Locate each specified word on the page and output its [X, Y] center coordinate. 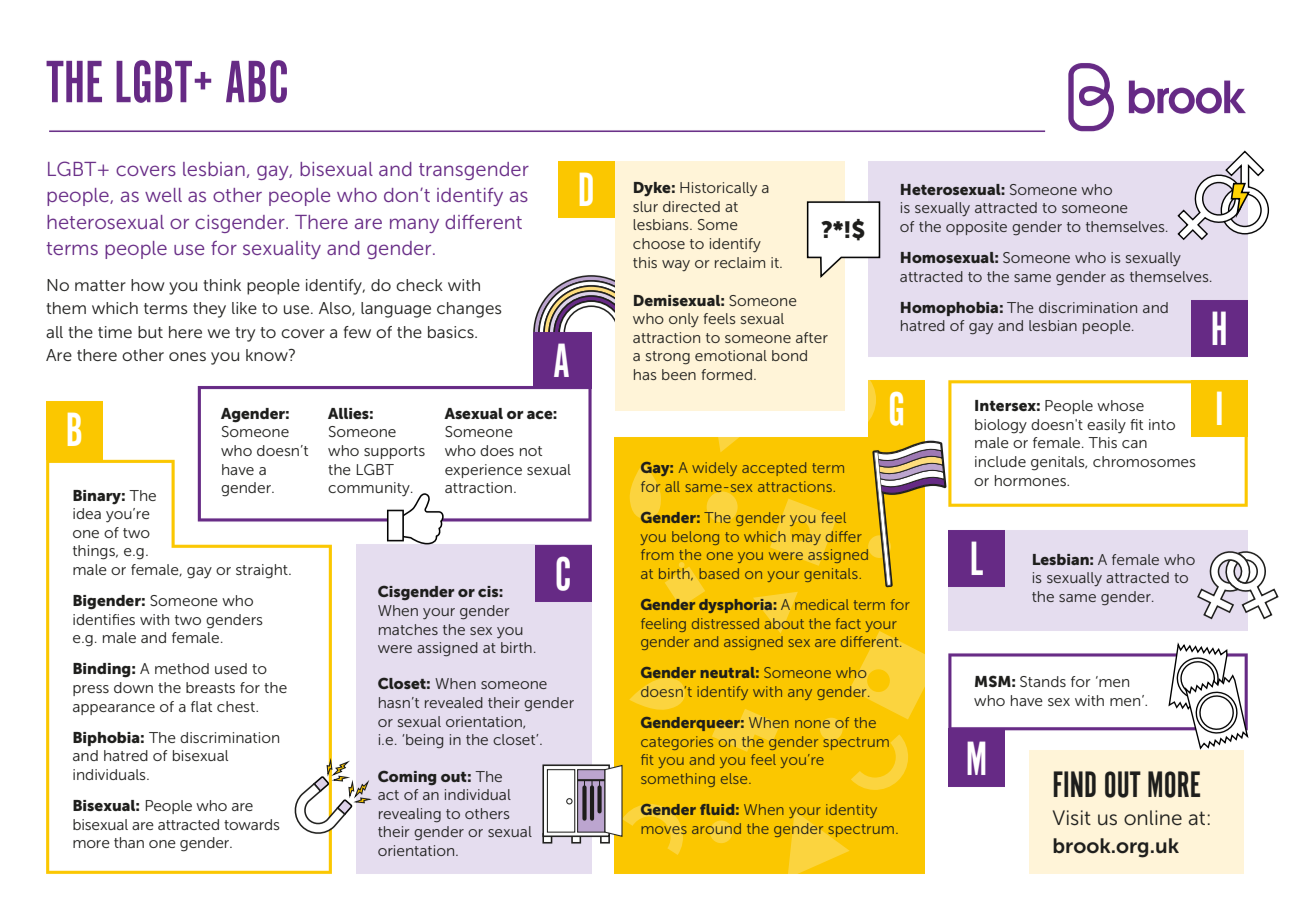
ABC [256, 81]
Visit [1072, 818]
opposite [976, 228]
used [231, 668]
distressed [725, 623]
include [1000, 461]
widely [714, 469]
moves [664, 830]
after [812, 337]
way [676, 265]
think [222, 285]
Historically [718, 189]
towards [252, 824]
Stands [1043, 681]
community [370, 489]
